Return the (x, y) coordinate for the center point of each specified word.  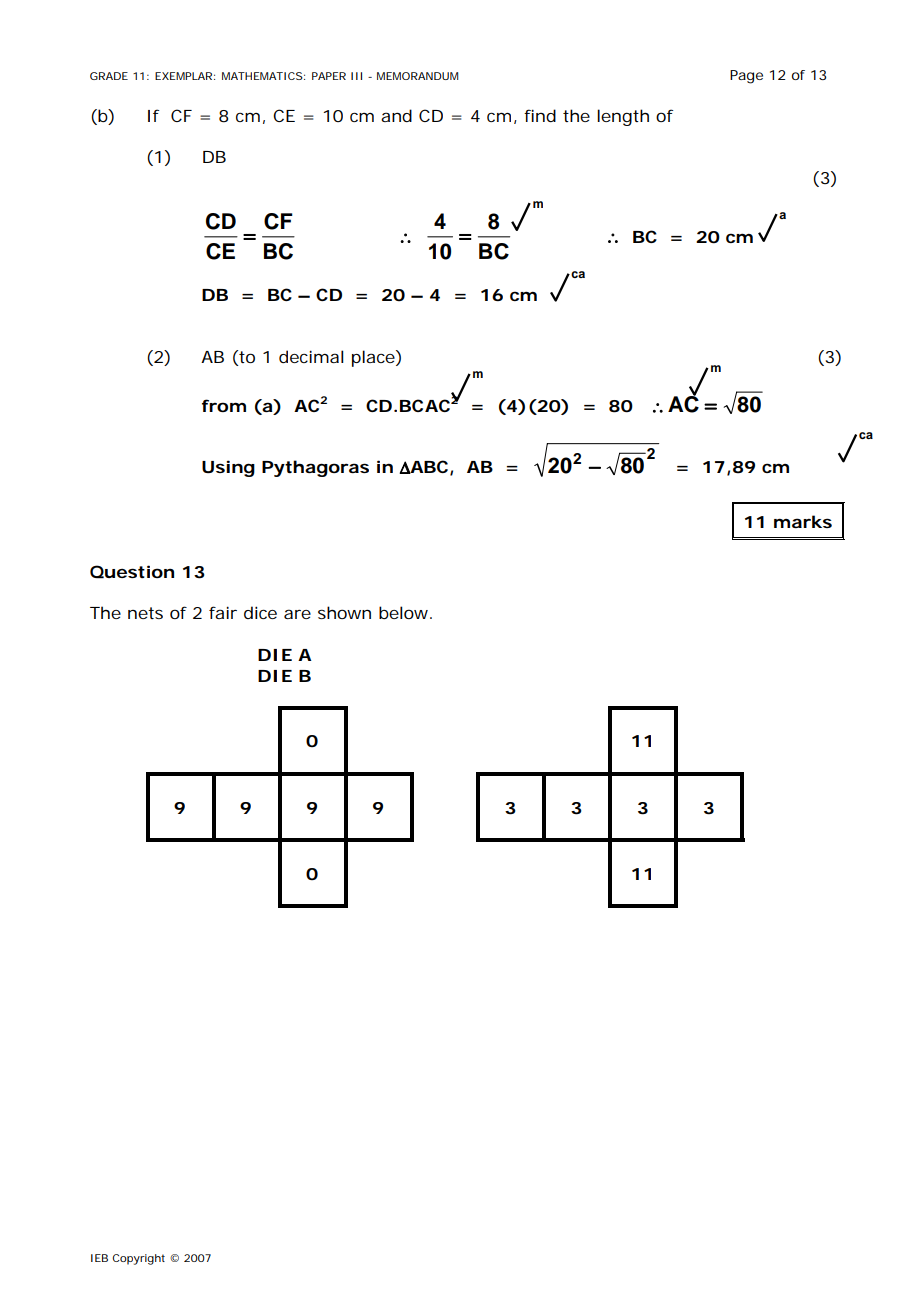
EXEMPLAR (183, 76)
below (405, 612)
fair (223, 612)
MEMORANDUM (417, 76)
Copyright (138, 1259)
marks (803, 521)
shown (344, 612)
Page (746, 77)
